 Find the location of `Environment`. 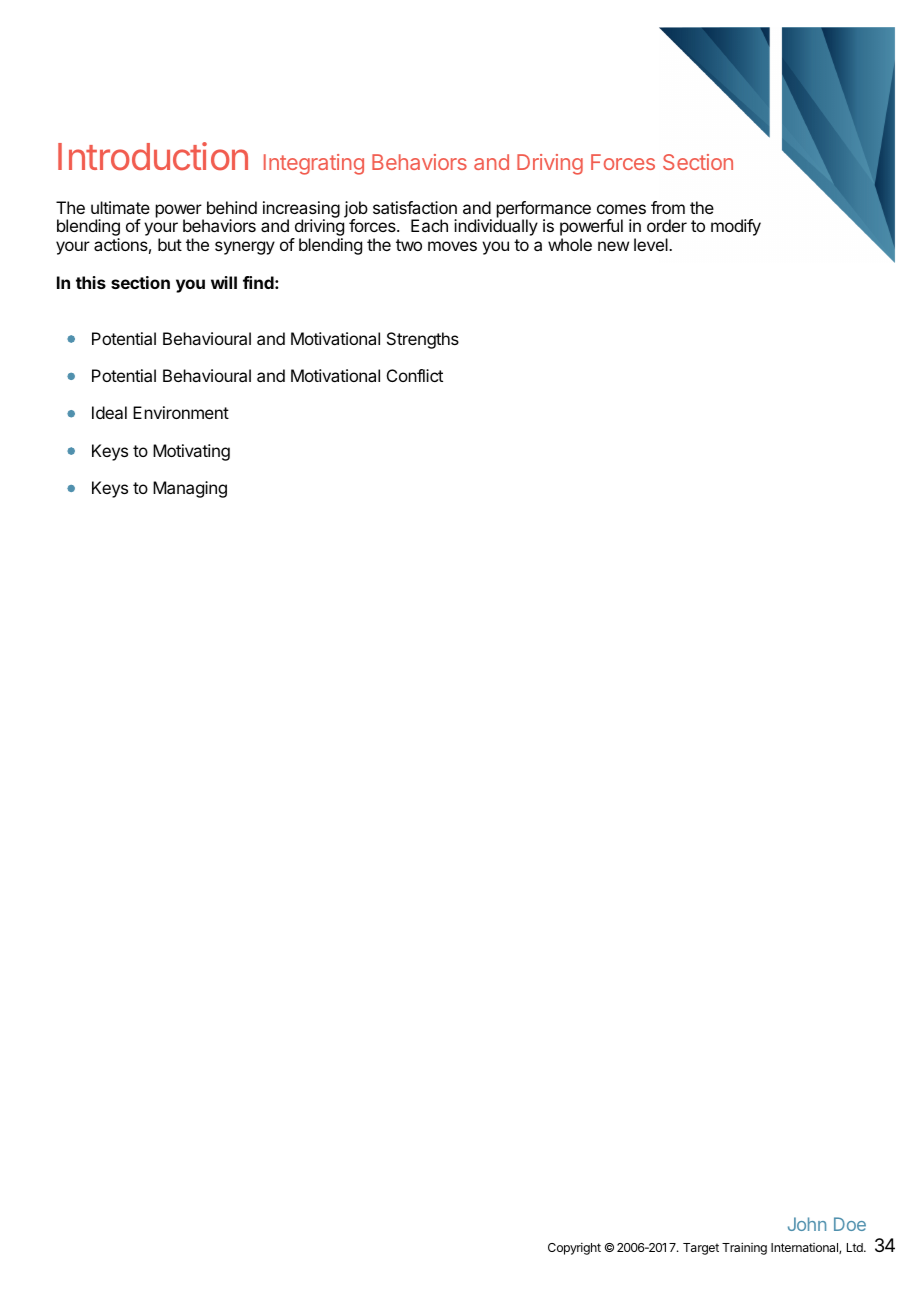

Environment is located at coordinates (181, 412).
